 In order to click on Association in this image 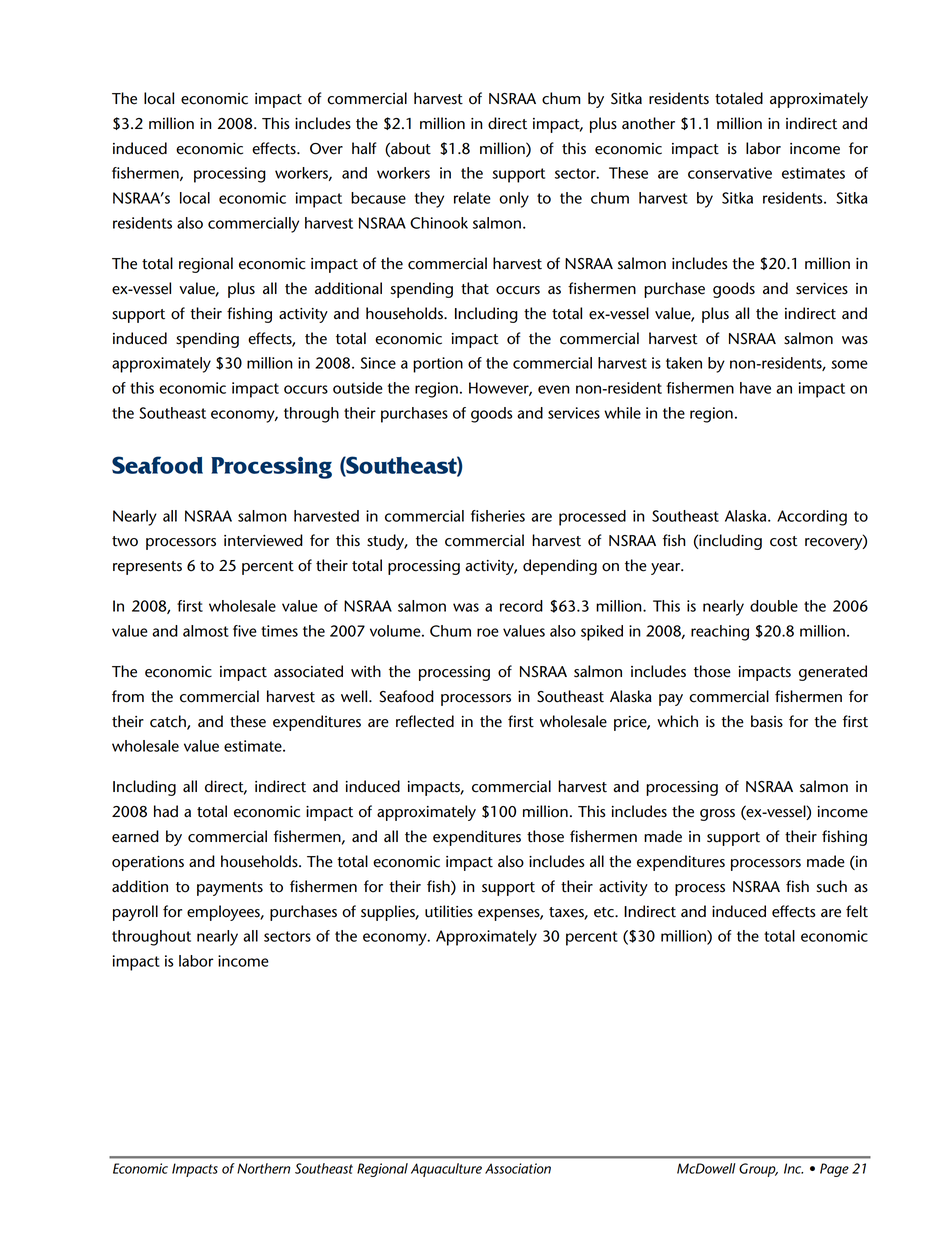, I will do `click(518, 1168)`.
